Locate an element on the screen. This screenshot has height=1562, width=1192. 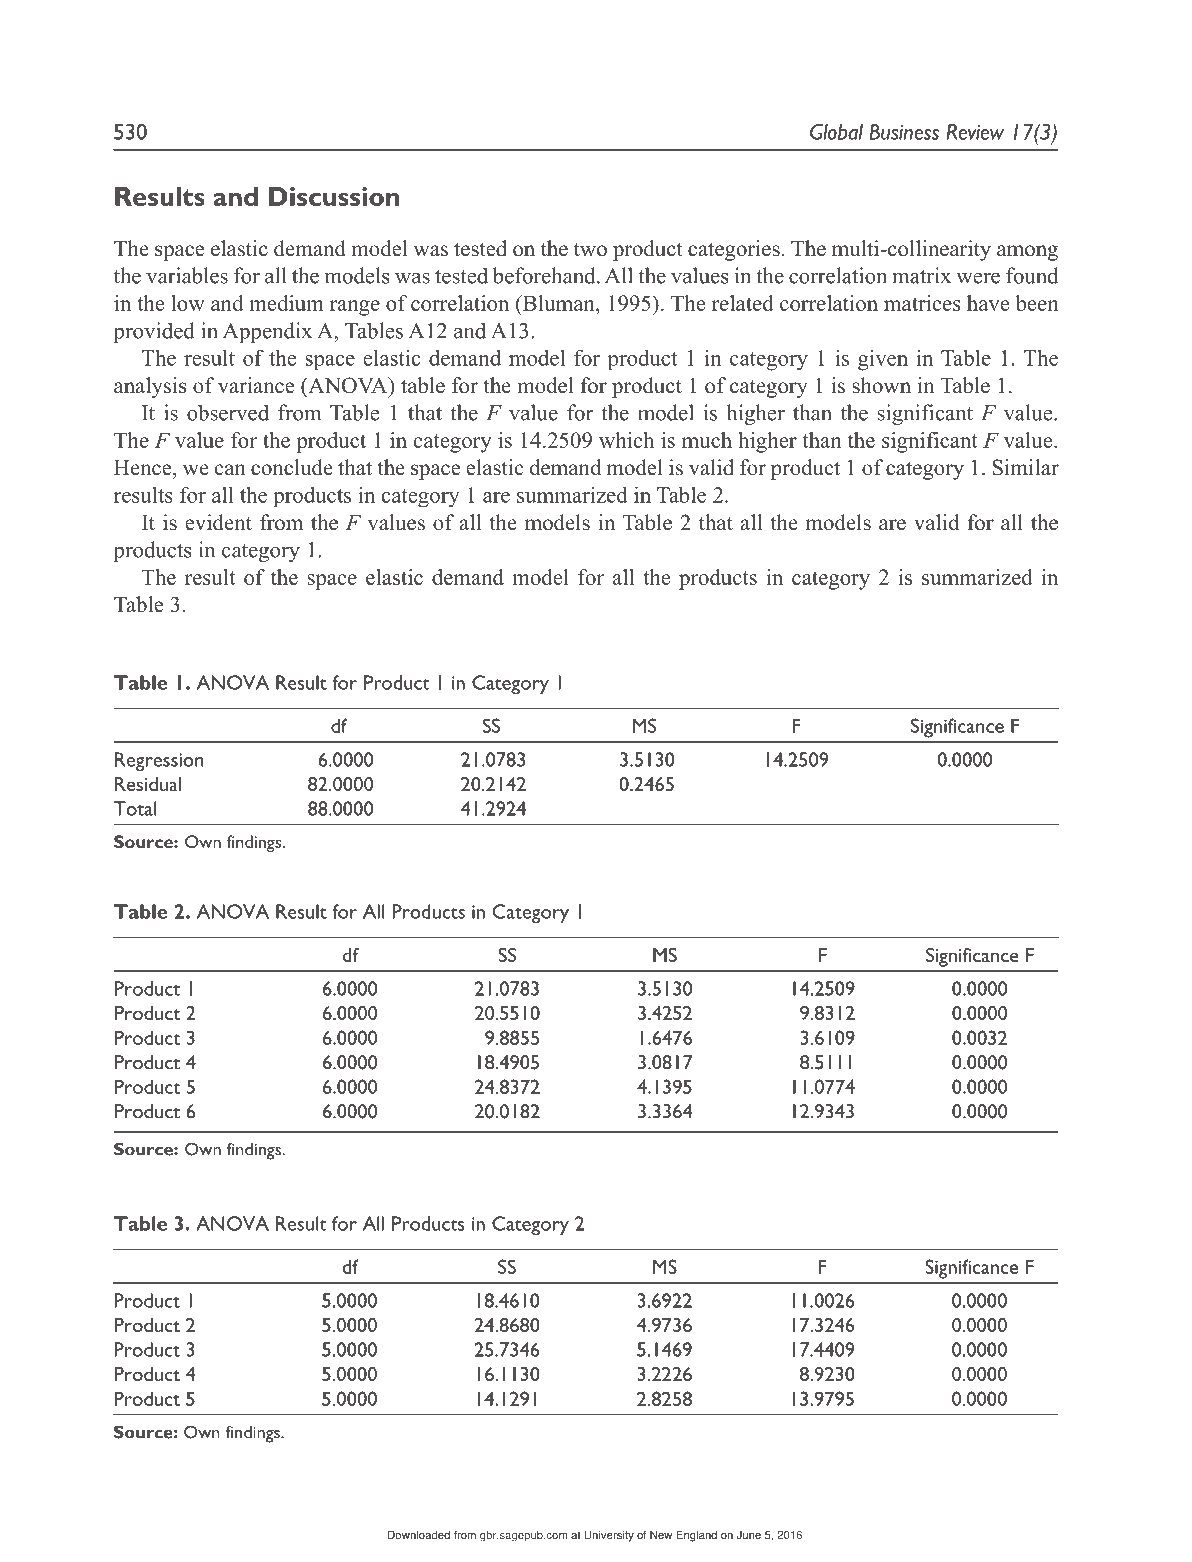
evident is located at coordinates (218, 522).
